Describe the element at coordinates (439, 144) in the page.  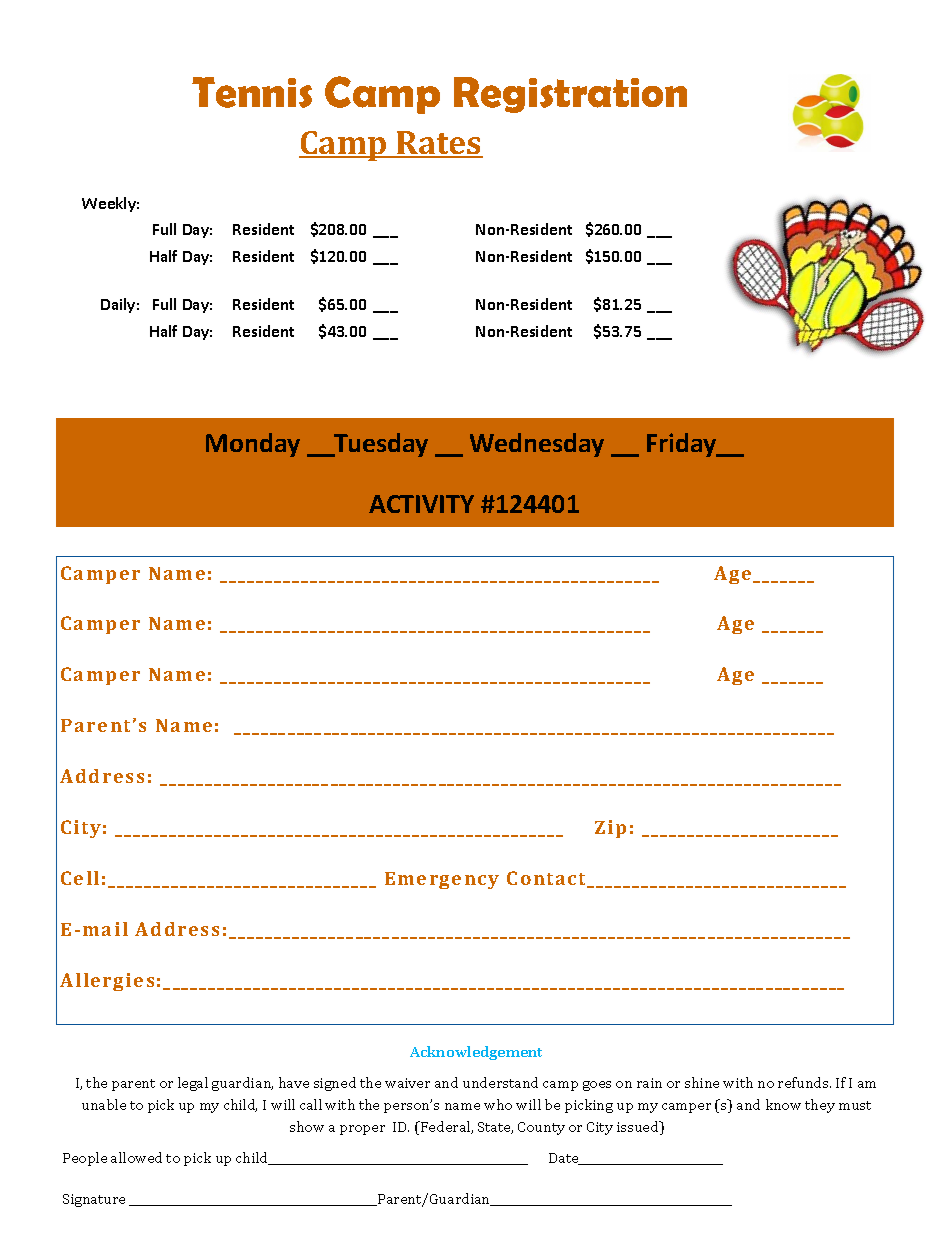
I see `Rates` at that location.
